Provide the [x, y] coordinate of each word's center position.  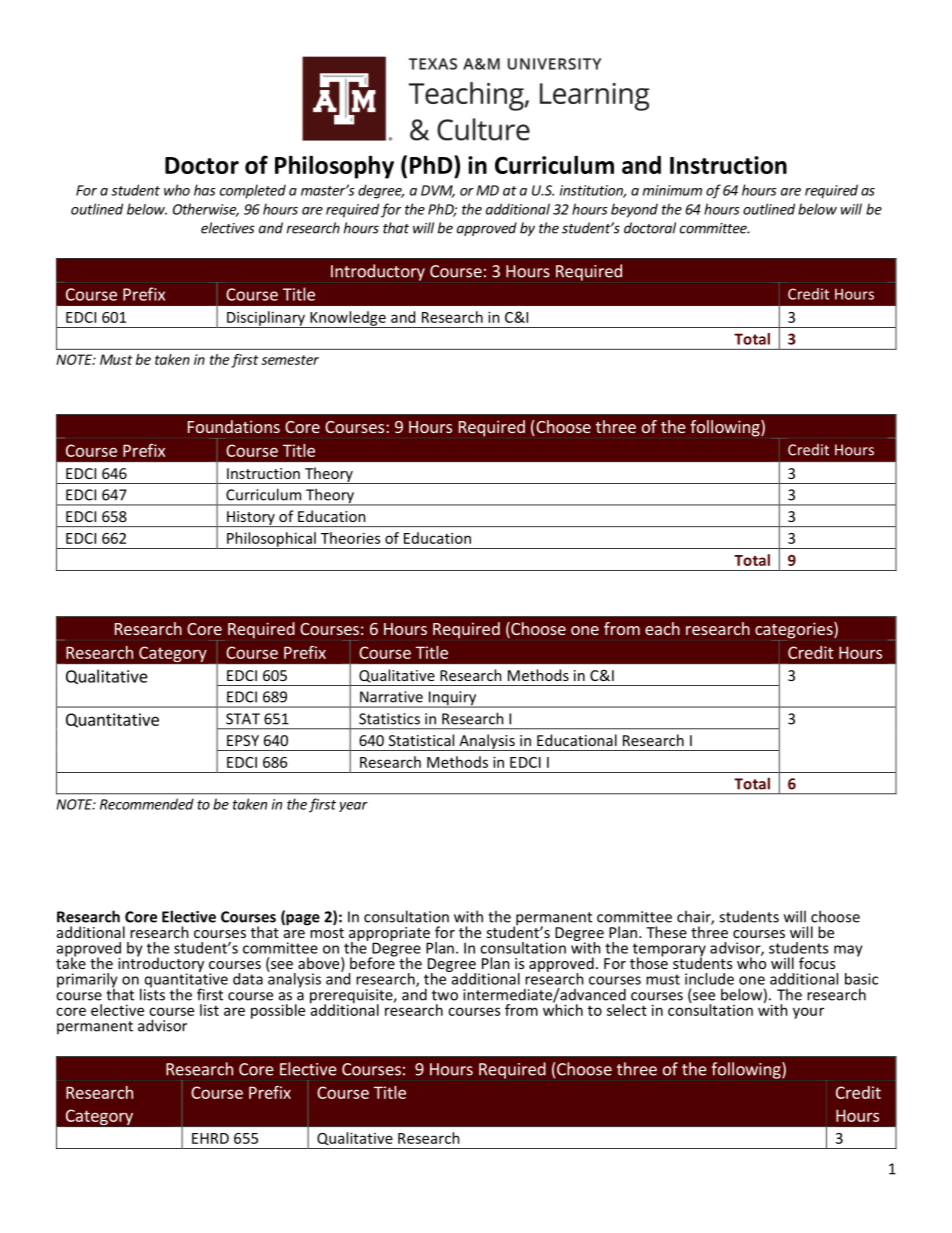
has [205, 190]
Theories [350, 538]
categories [795, 631]
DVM [438, 191]
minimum [672, 190]
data [248, 979]
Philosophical [271, 540]
